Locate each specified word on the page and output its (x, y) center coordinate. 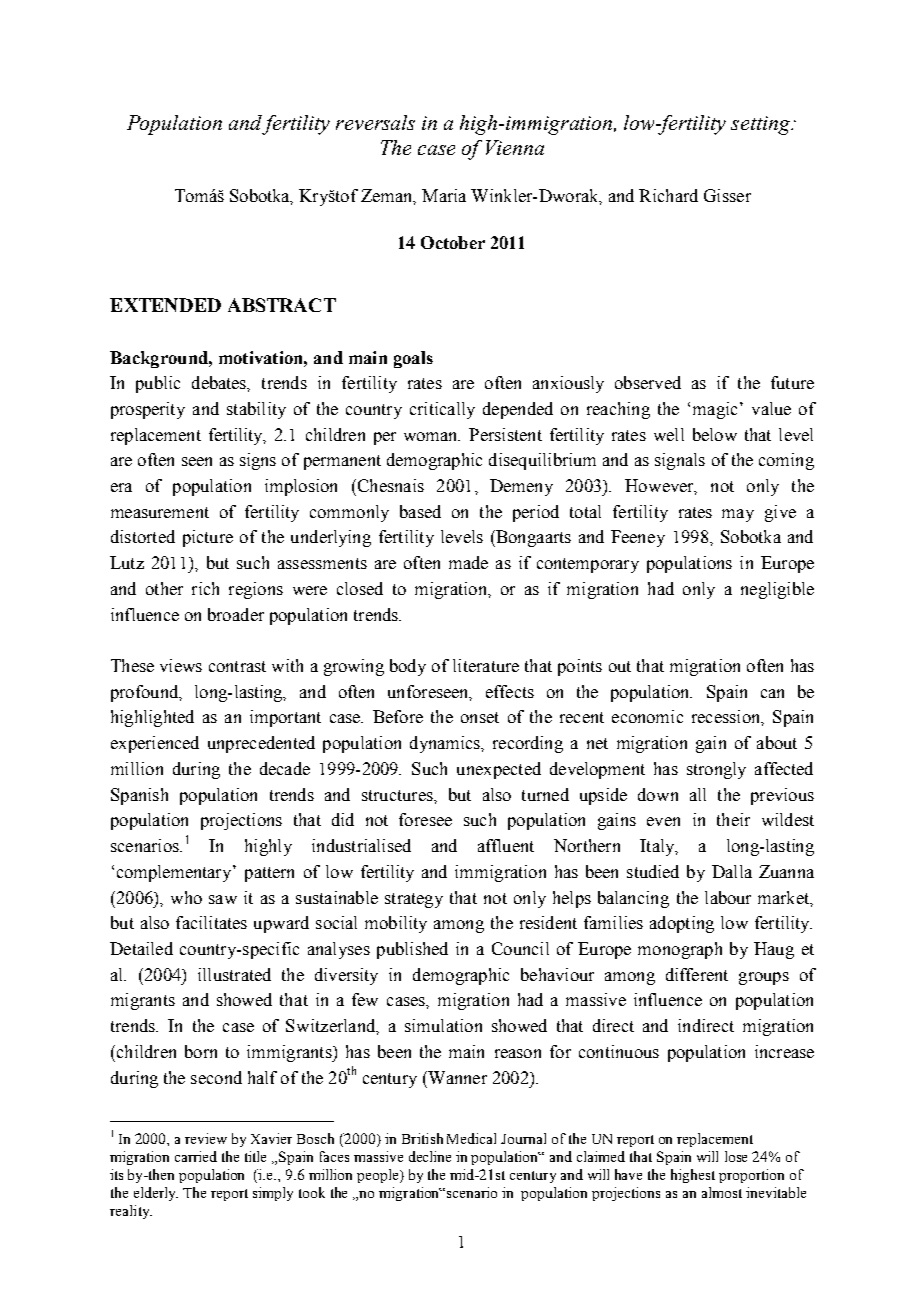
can (772, 693)
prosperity (148, 410)
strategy (414, 900)
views (181, 665)
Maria (444, 195)
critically (442, 410)
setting (762, 125)
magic (715, 410)
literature (486, 665)
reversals (375, 122)
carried (196, 1156)
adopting (682, 924)
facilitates (211, 922)
